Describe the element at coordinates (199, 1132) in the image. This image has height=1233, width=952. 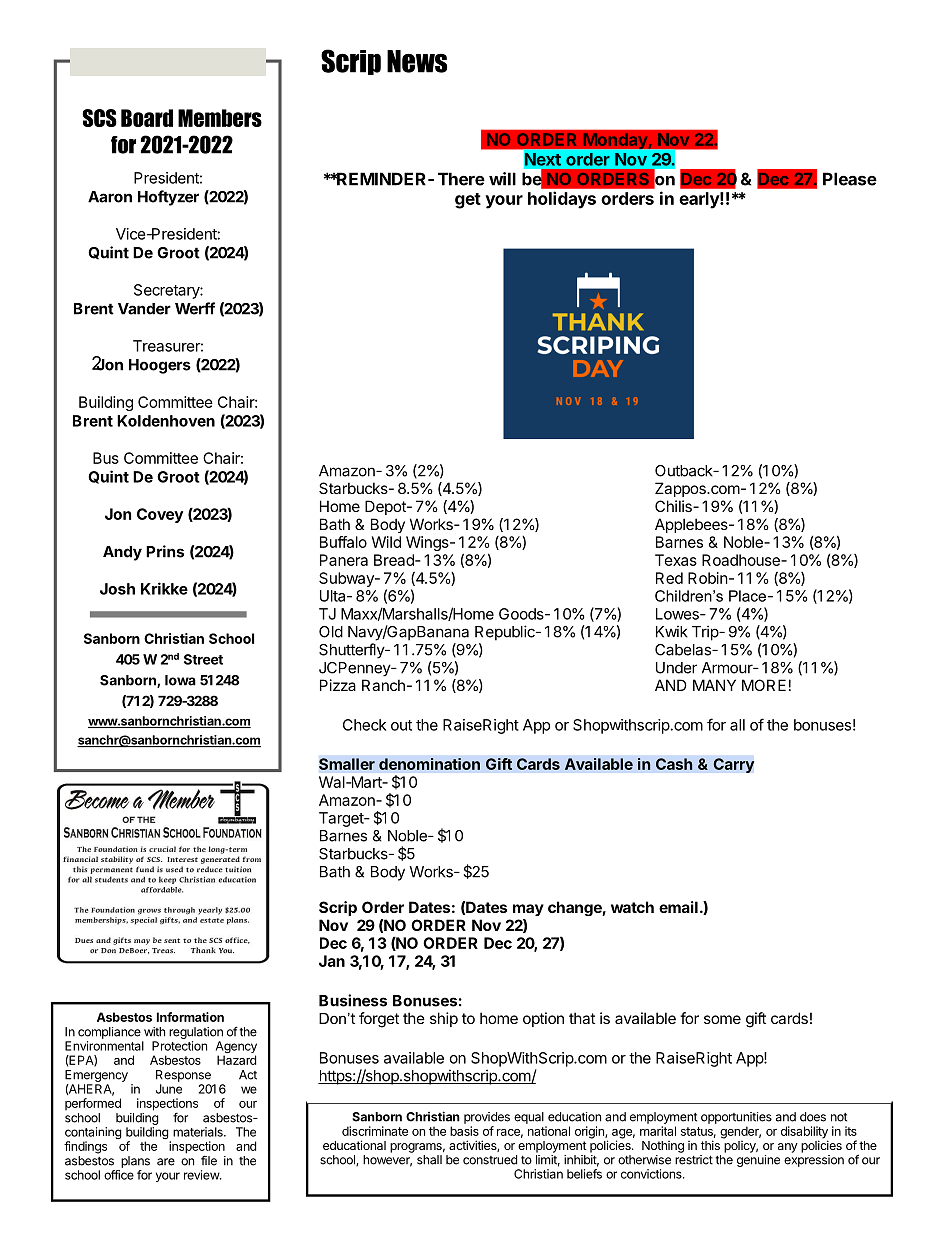
I see `materials` at that location.
